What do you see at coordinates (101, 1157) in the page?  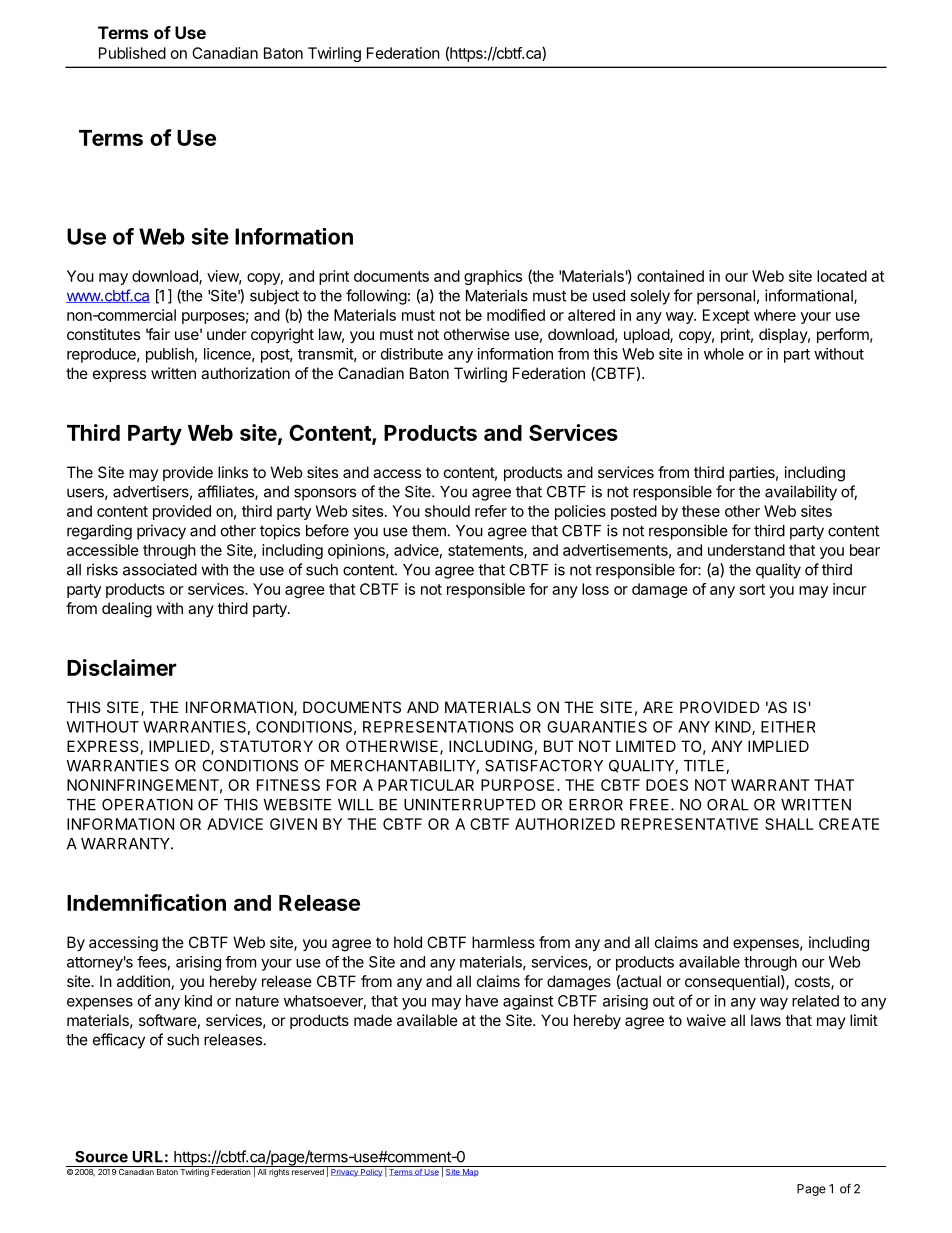 I see `Source` at bounding box center [101, 1157].
